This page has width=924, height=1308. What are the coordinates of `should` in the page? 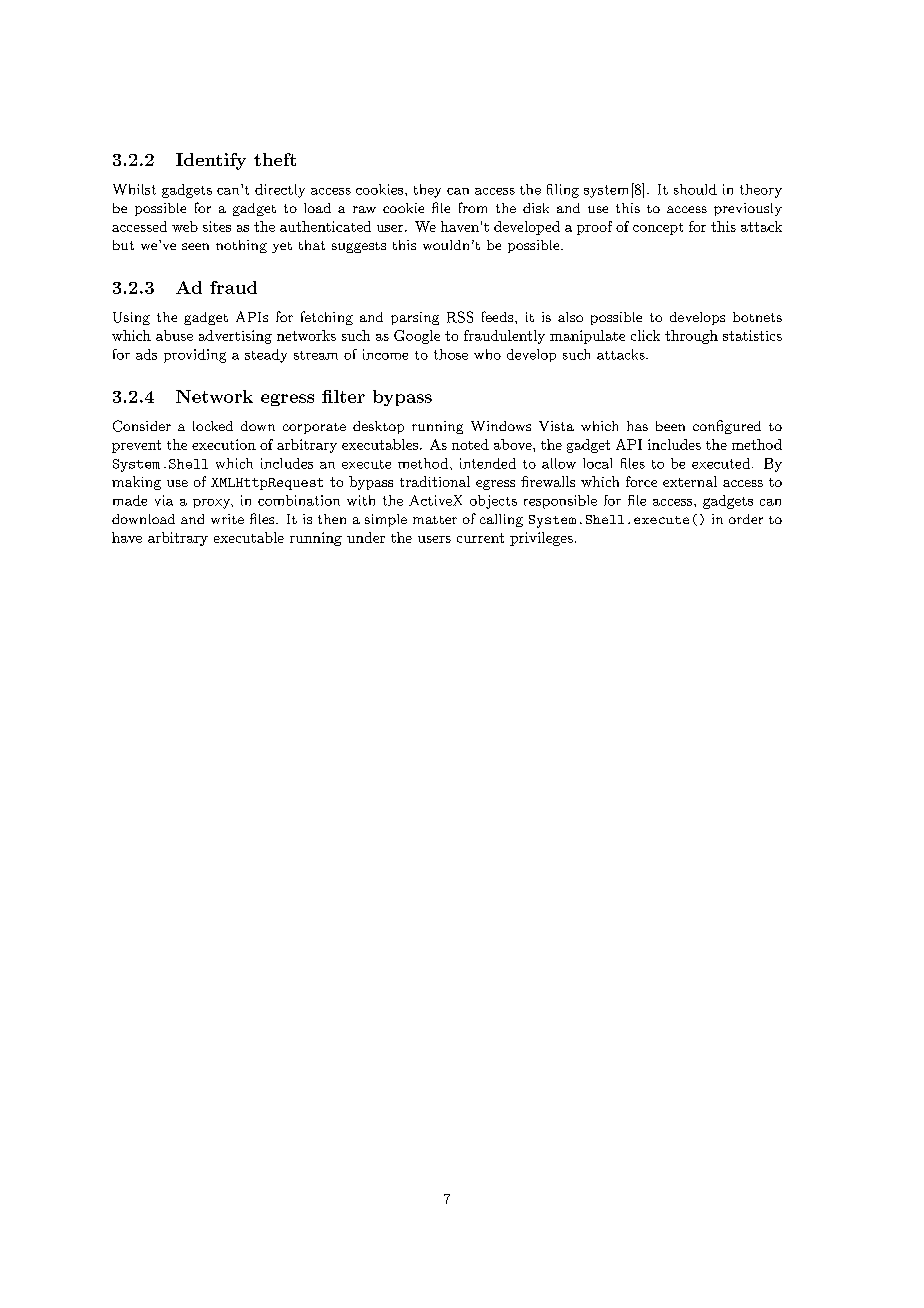 It's located at (695, 189).
